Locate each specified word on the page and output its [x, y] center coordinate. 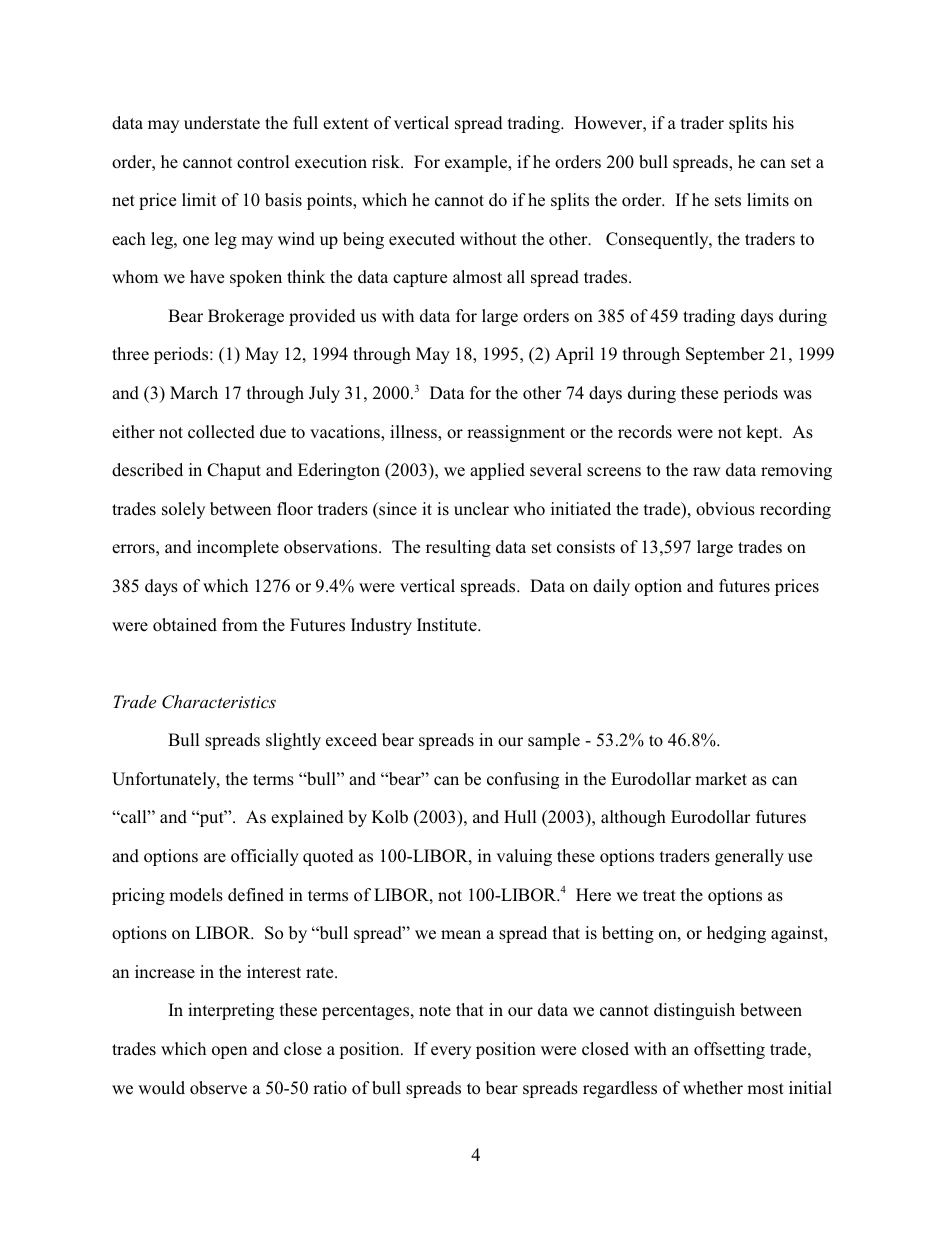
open [229, 1052]
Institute [448, 624]
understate [222, 123]
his [783, 123]
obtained [185, 625]
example [477, 163]
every [451, 1052]
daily [611, 587]
